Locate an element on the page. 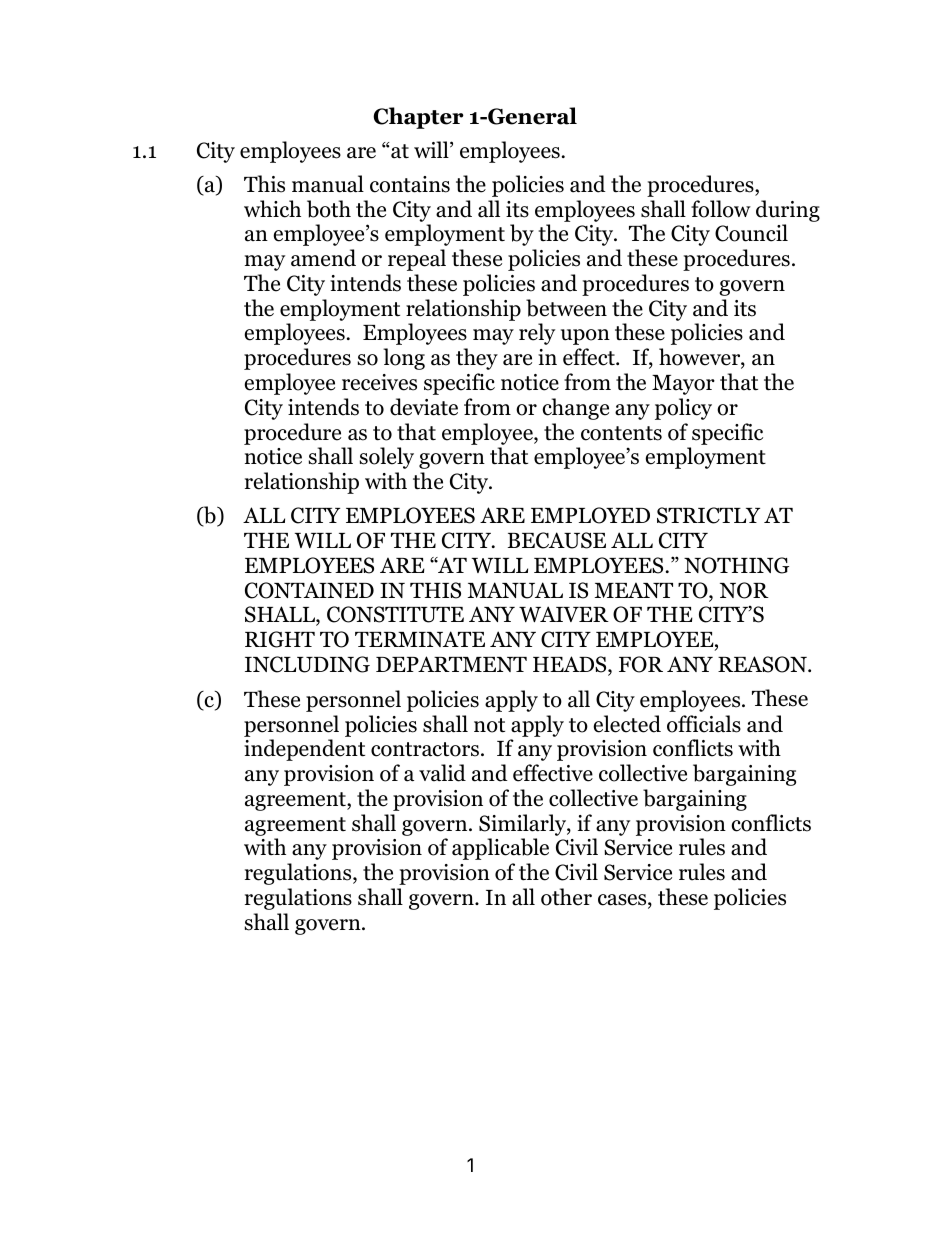 The height and width of the page is (1233, 952). applicable is located at coordinates (500, 849).
